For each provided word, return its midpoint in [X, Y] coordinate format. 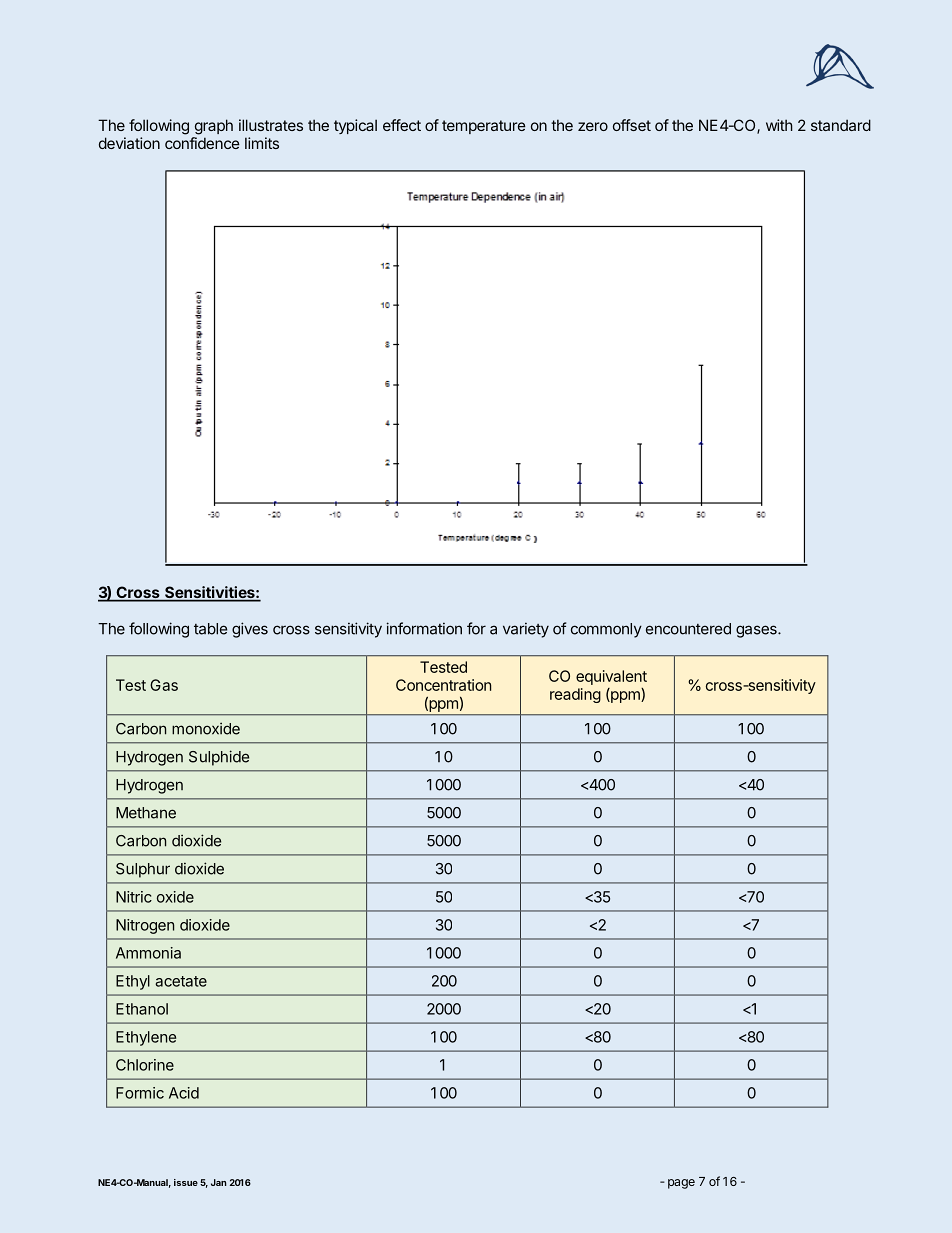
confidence [202, 143]
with [779, 125]
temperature [484, 127]
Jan [219, 1182]
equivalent [611, 677]
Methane [146, 813]
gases [757, 631]
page [681, 1184]
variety [526, 630]
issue [186, 1182]
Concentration [443, 685]
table [210, 629]
